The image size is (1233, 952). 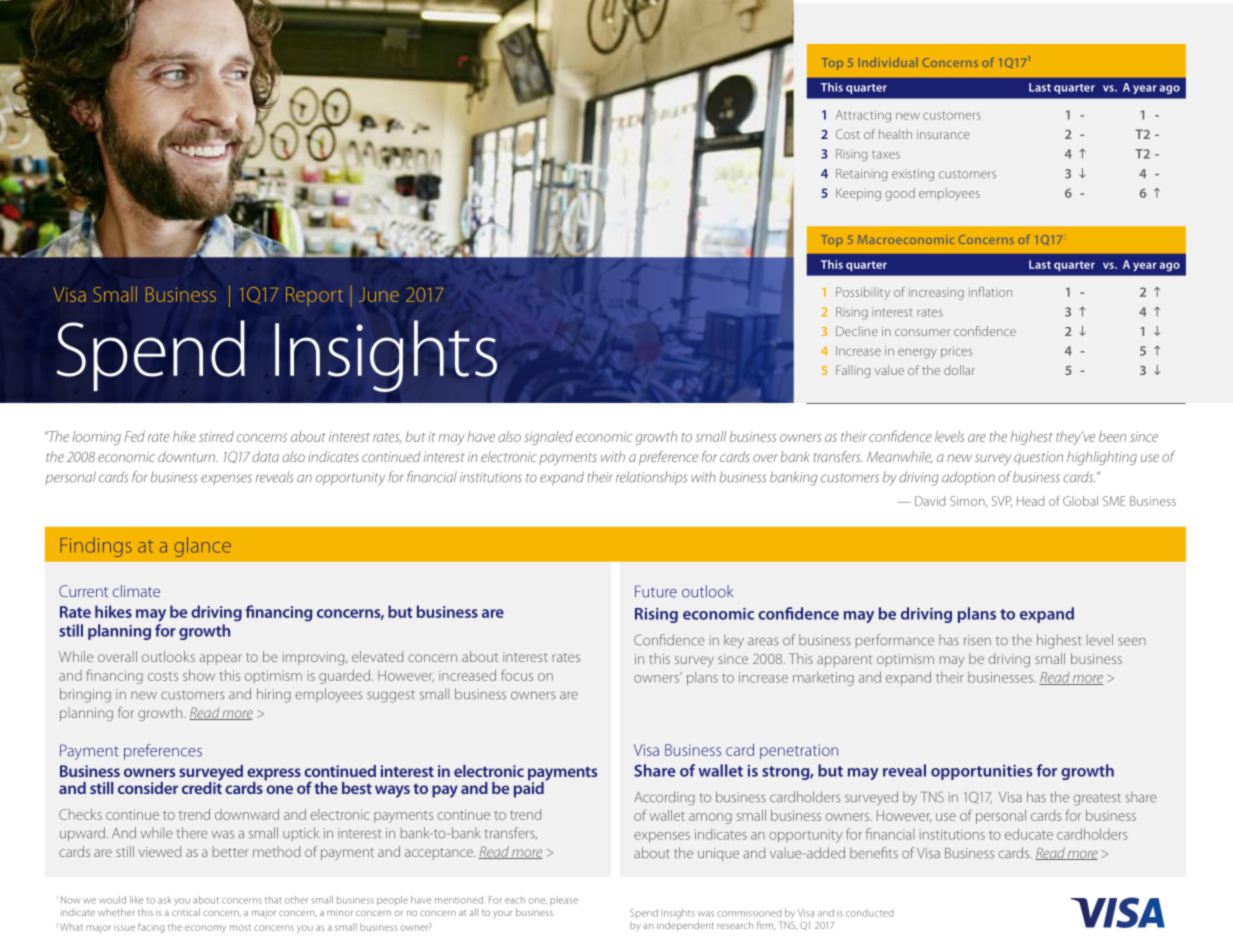 I want to click on risen, so click(x=977, y=640).
